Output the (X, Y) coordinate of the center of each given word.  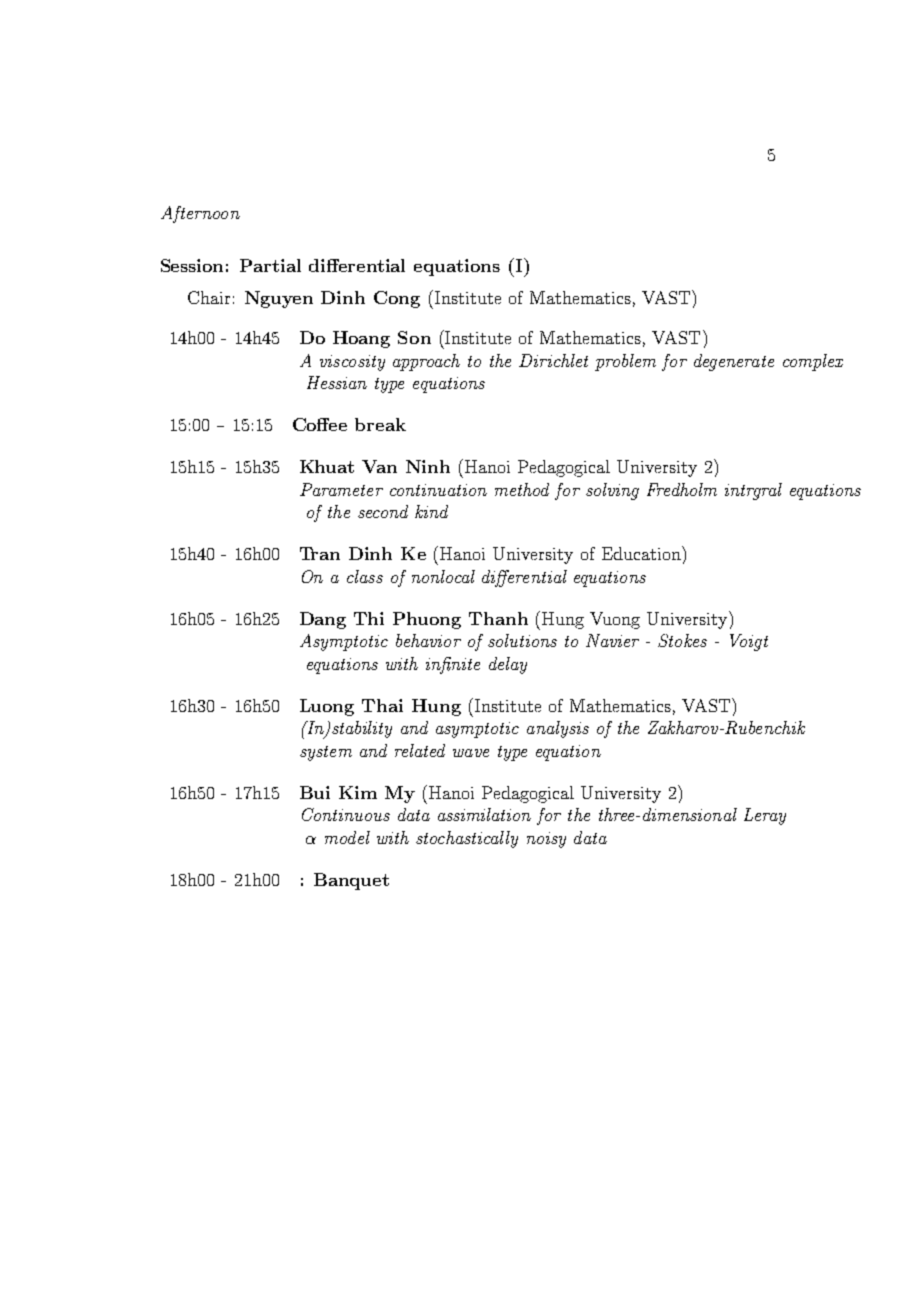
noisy (546, 840)
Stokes (682, 640)
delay (508, 665)
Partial (270, 265)
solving (612, 491)
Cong (397, 299)
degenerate (734, 362)
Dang (323, 620)
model (347, 837)
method (522, 489)
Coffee (320, 424)
